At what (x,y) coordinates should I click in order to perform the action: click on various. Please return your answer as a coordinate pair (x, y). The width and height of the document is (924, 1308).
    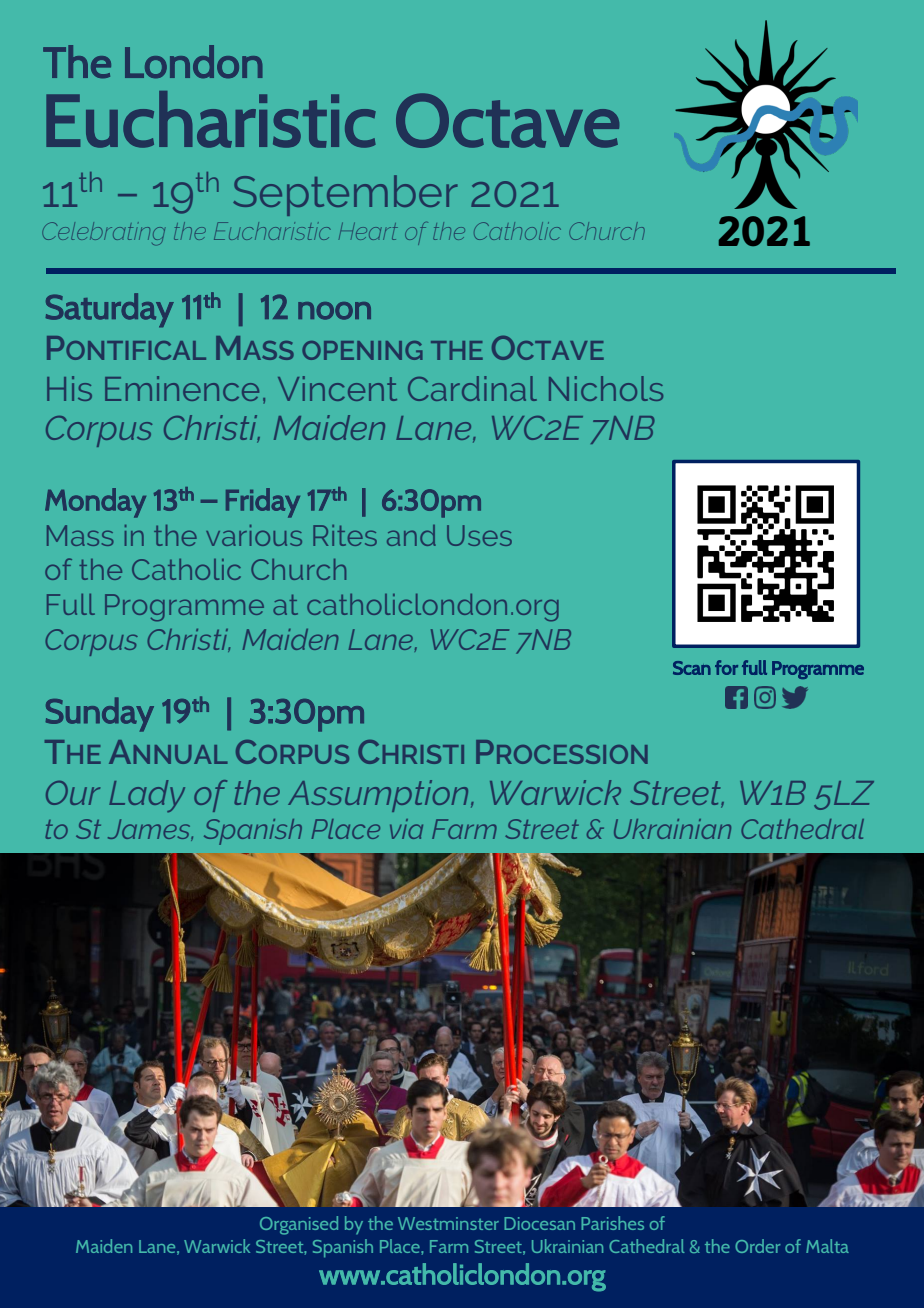
    Looking at the image, I should click on (254, 535).
